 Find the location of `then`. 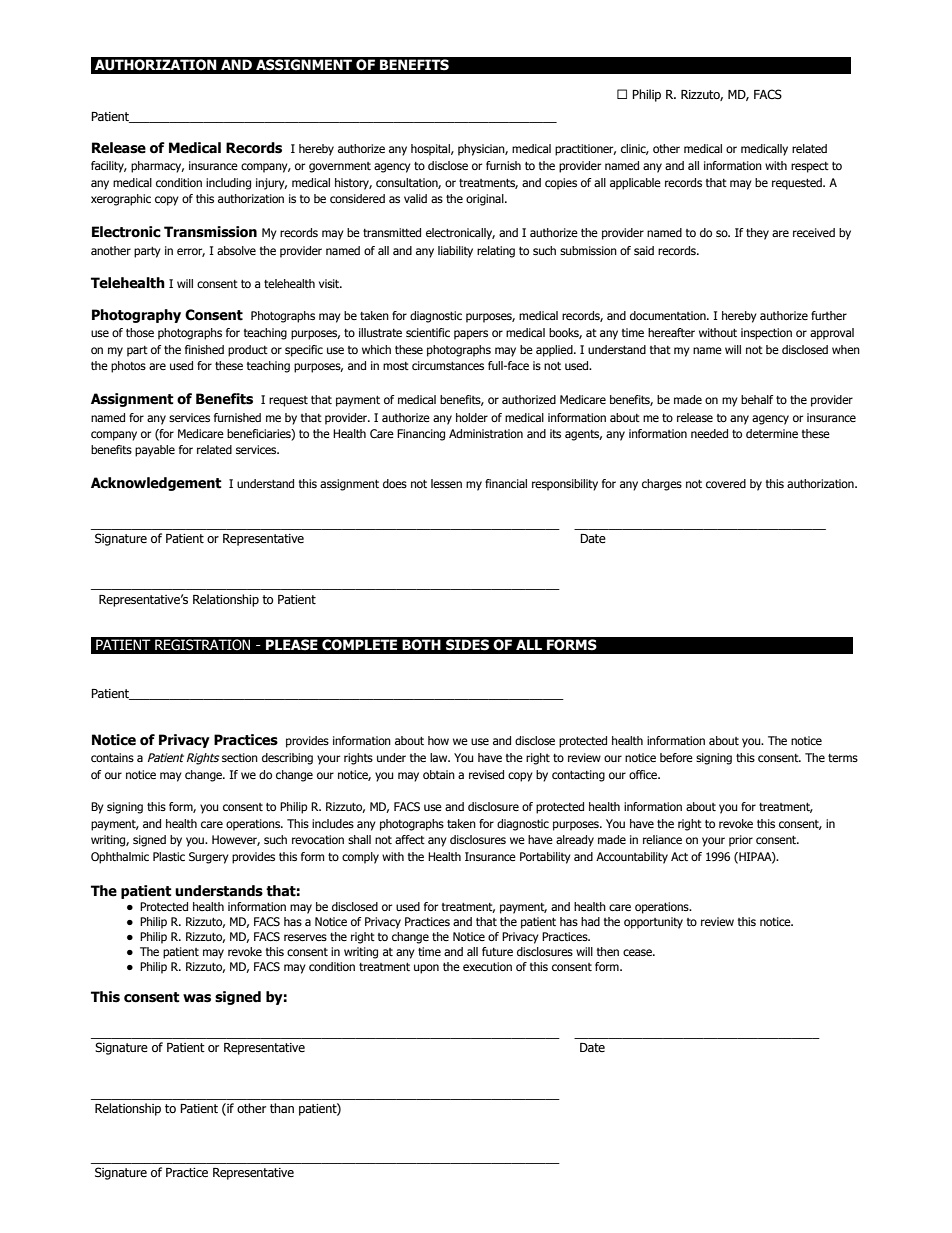

then is located at coordinates (608, 951).
